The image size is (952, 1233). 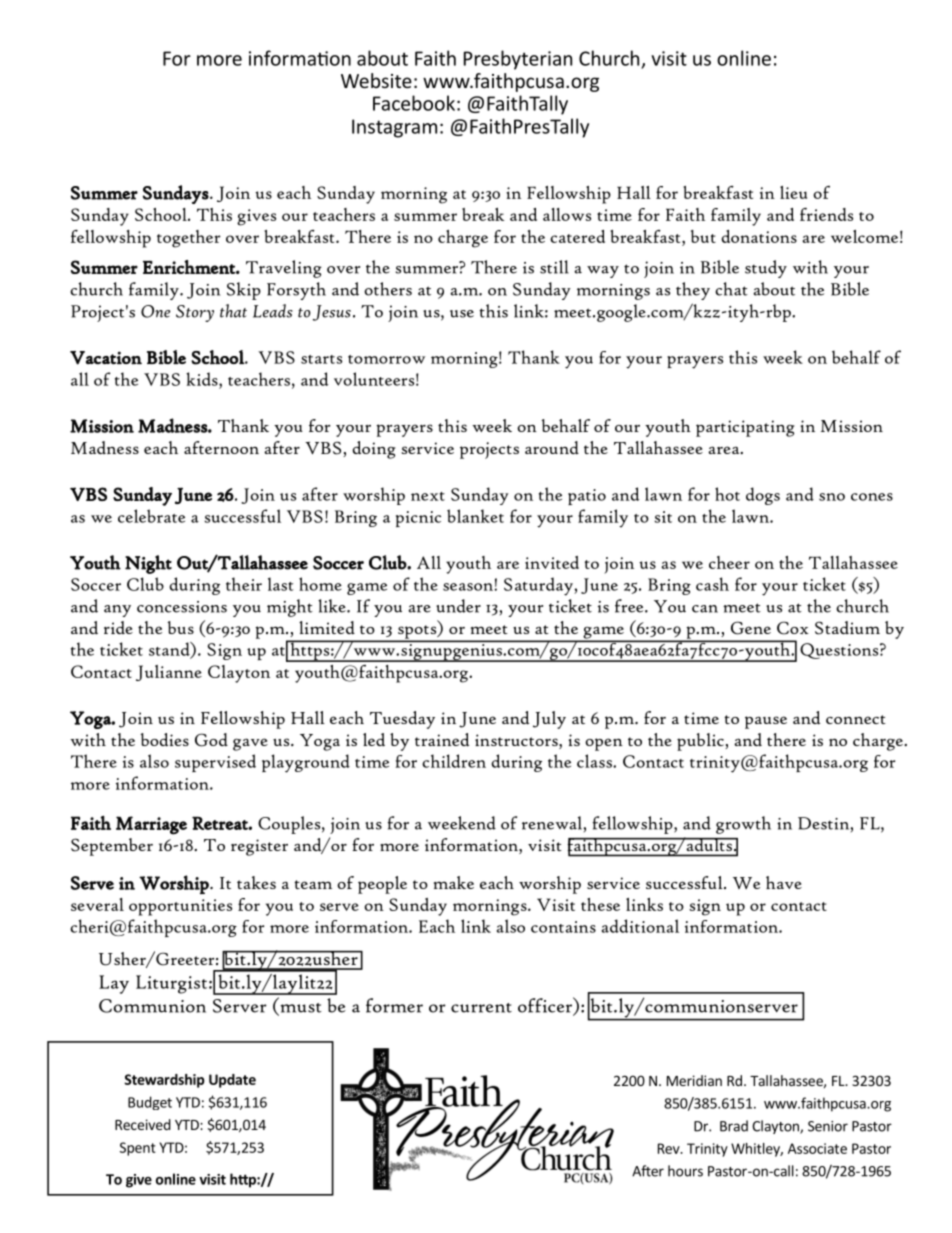 What do you see at coordinates (518, 60) in the page?
I see `Presbyterian` at bounding box center [518, 60].
